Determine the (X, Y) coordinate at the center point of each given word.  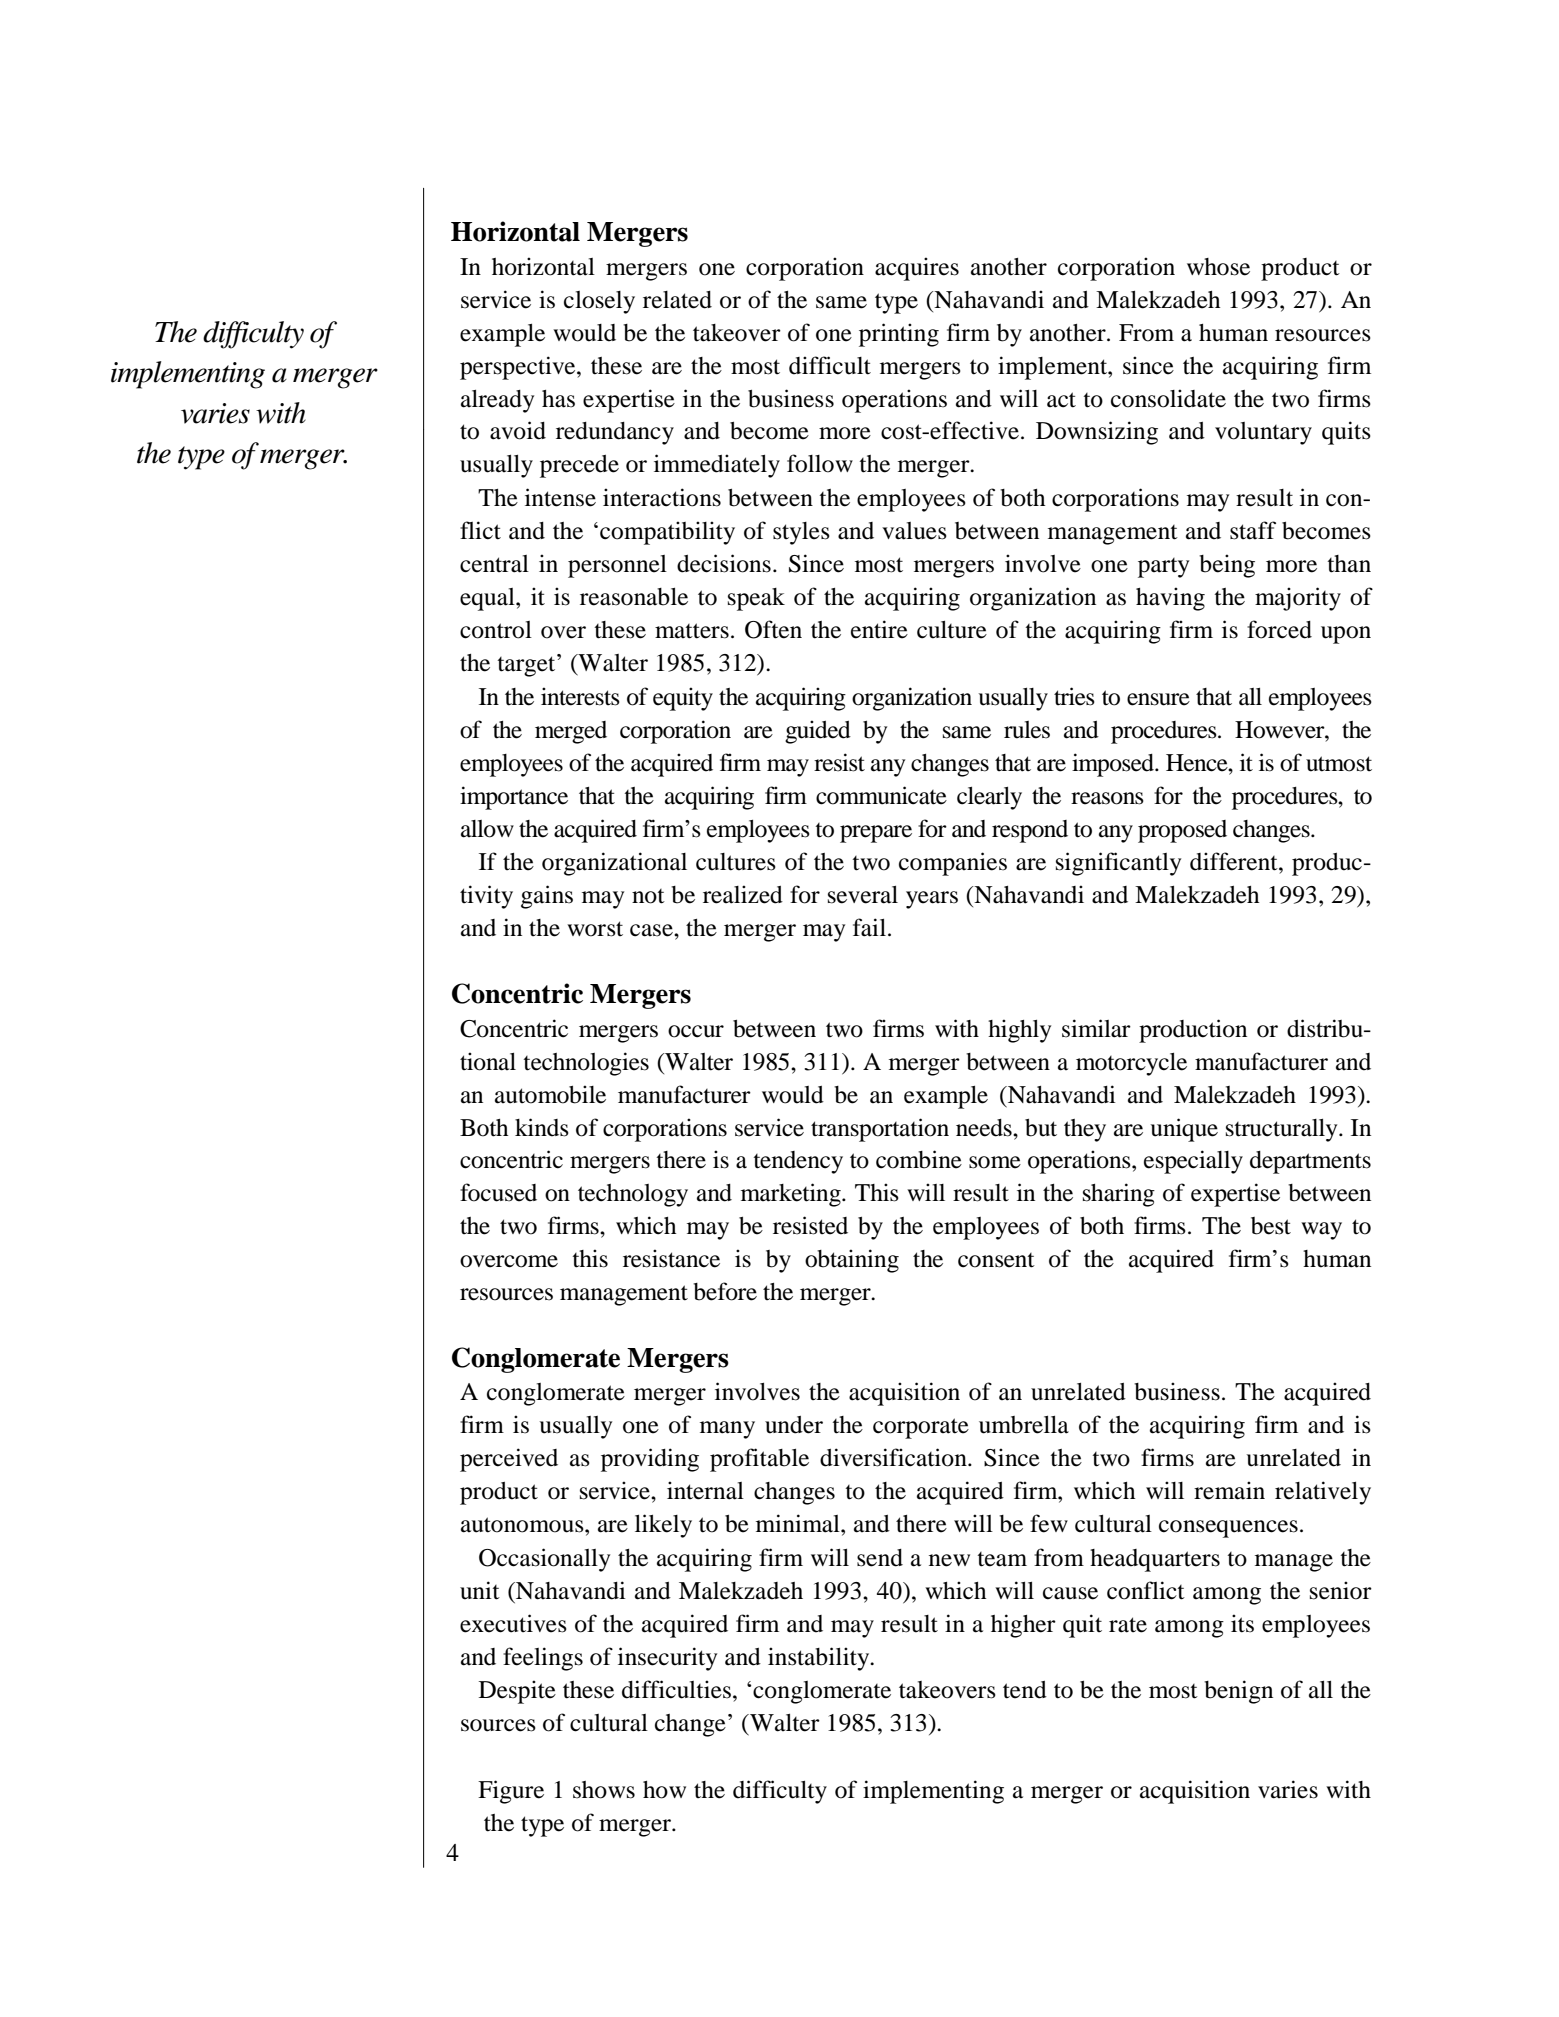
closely (599, 302)
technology (633, 1195)
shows (604, 1790)
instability (820, 1659)
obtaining (852, 1261)
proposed (1182, 831)
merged (571, 732)
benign (1238, 1692)
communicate (881, 795)
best (1271, 1226)
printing (899, 335)
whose (1218, 267)
